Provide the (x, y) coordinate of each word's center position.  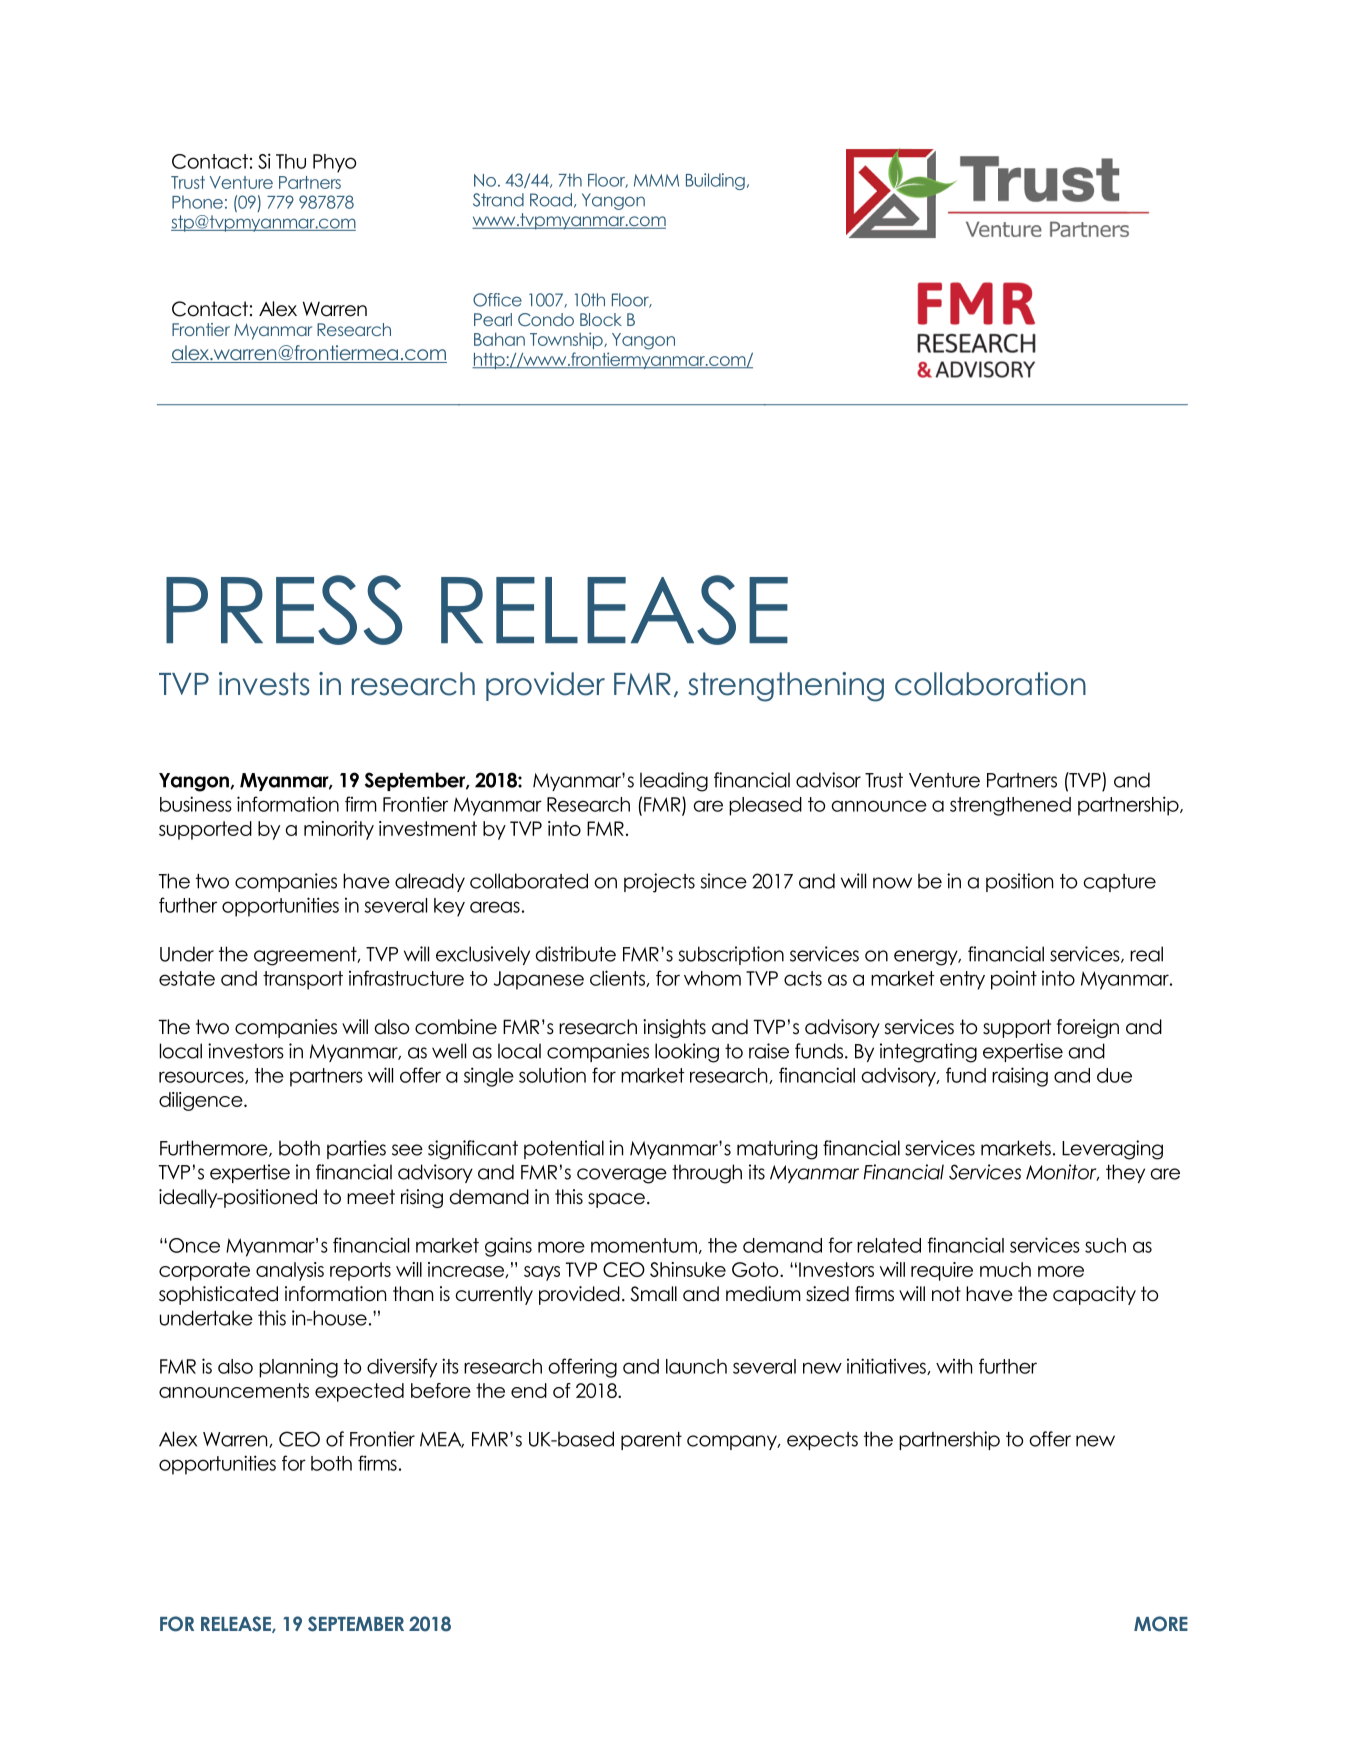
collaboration (990, 684)
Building (715, 181)
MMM (656, 180)
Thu (291, 161)
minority (339, 830)
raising (1020, 1077)
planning (298, 1368)
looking (687, 1053)
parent (651, 1441)
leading (674, 782)
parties (356, 1149)
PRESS (284, 610)
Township (567, 340)
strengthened (1010, 806)
